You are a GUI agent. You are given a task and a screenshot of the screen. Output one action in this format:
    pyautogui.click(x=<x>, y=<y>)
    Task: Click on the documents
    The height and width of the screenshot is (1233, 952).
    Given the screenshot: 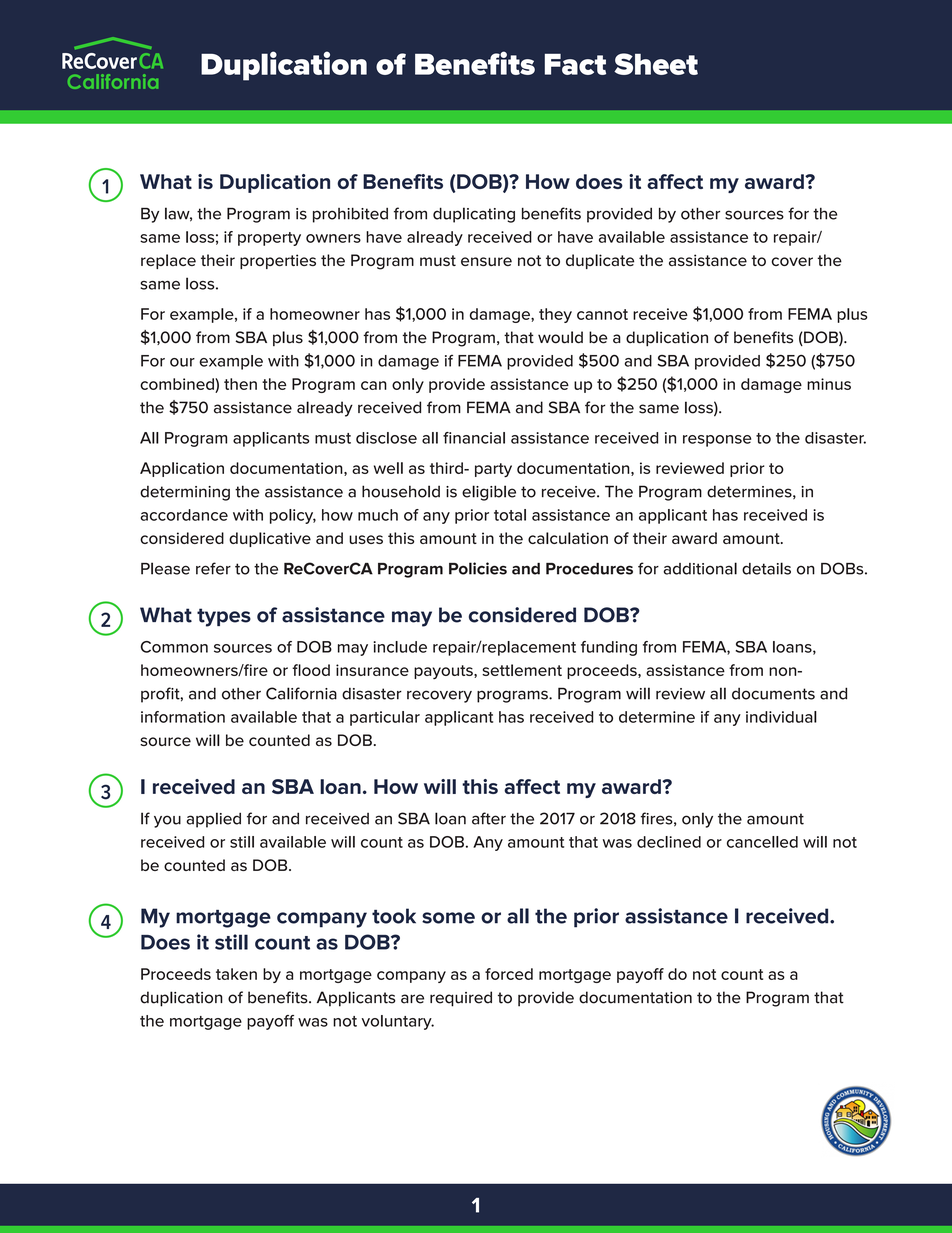 What is the action you would take?
    pyautogui.click(x=773, y=694)
